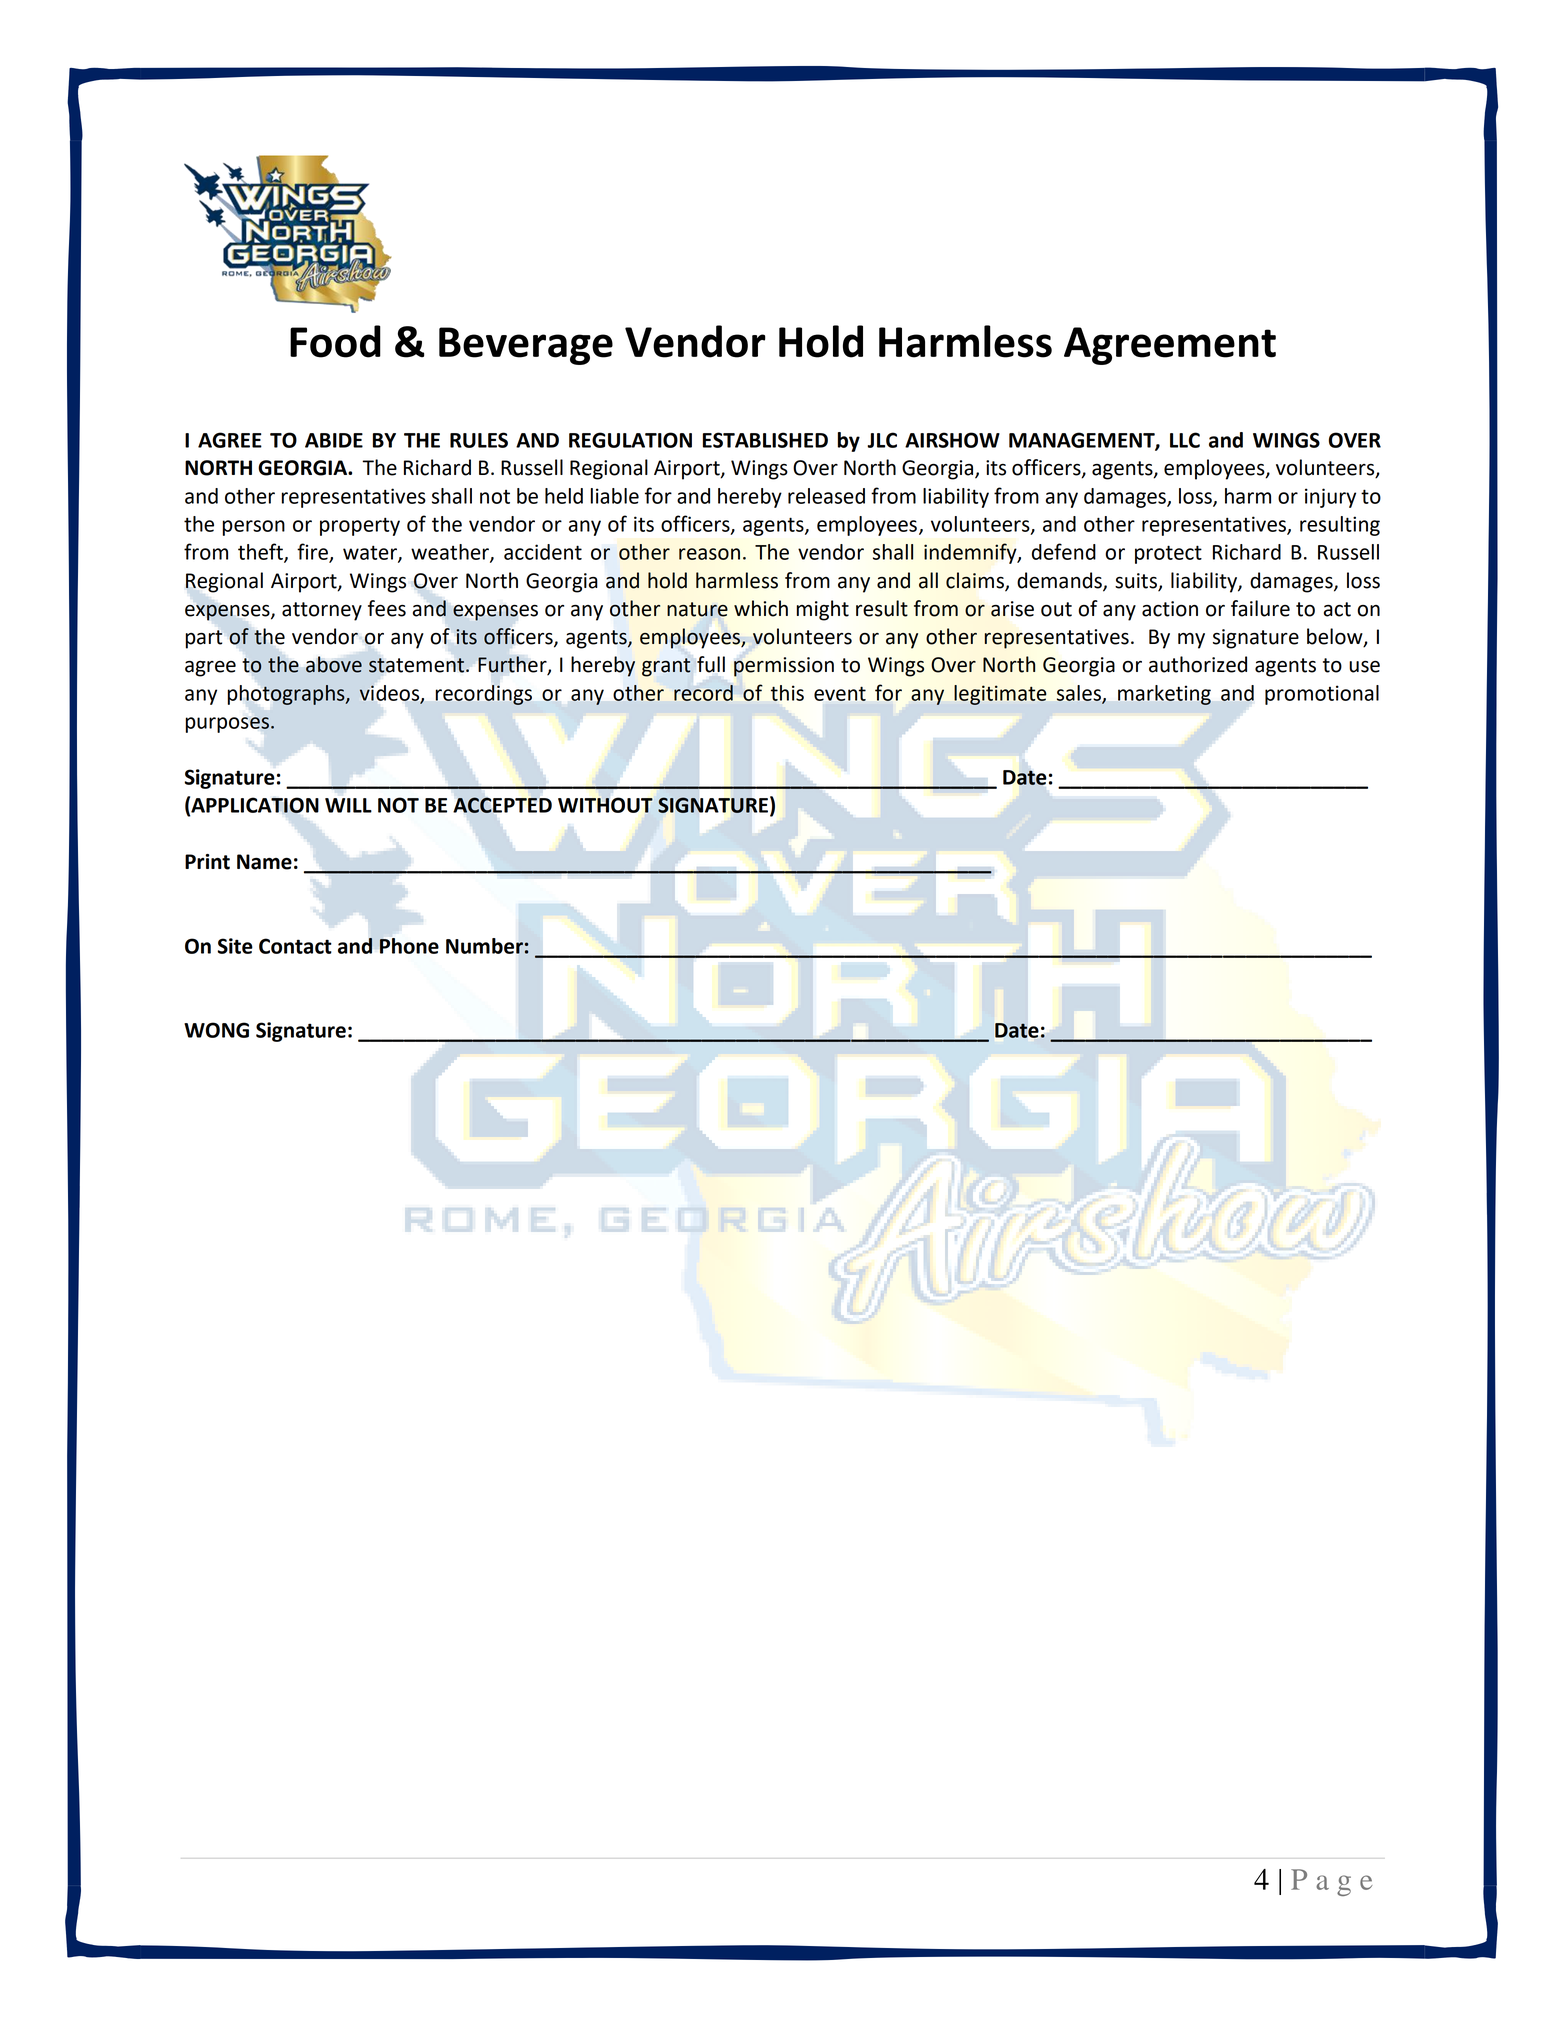  What do you see at coordinates (348, 805) in the screenshot?
I see `WILL` at bounding box center [348, 805].
